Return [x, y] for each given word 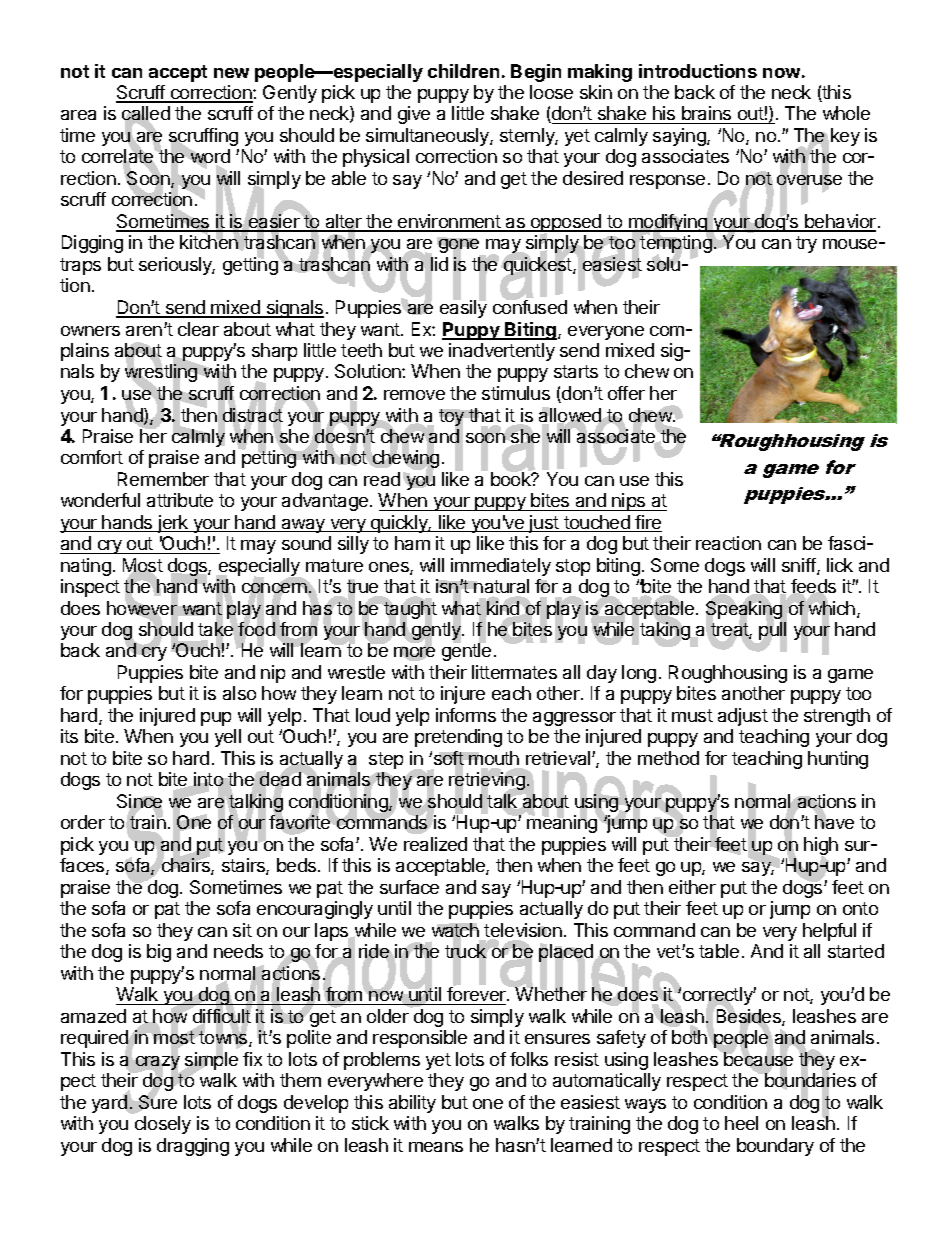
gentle [466, 651]
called [146, 115]
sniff [800, 566]
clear [198, 329]
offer [626, 393]
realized [435, 844]
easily [463, 308]
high [821, 847]
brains [707, 115]
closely [163, 1125]
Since [140, 802]
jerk [173, 524]
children [463, 71]
